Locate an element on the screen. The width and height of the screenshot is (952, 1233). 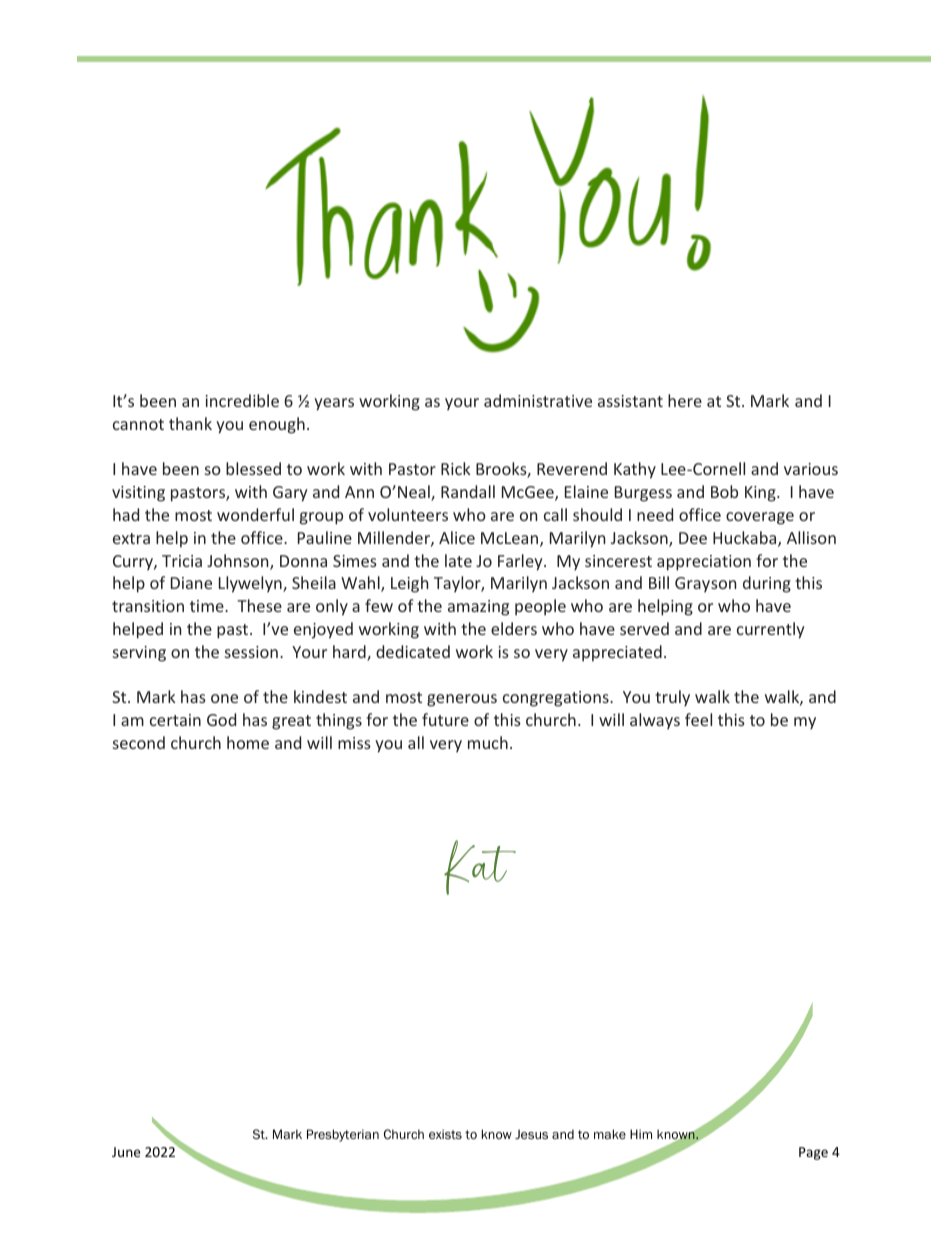
here is located at coordinates (685, 400).
